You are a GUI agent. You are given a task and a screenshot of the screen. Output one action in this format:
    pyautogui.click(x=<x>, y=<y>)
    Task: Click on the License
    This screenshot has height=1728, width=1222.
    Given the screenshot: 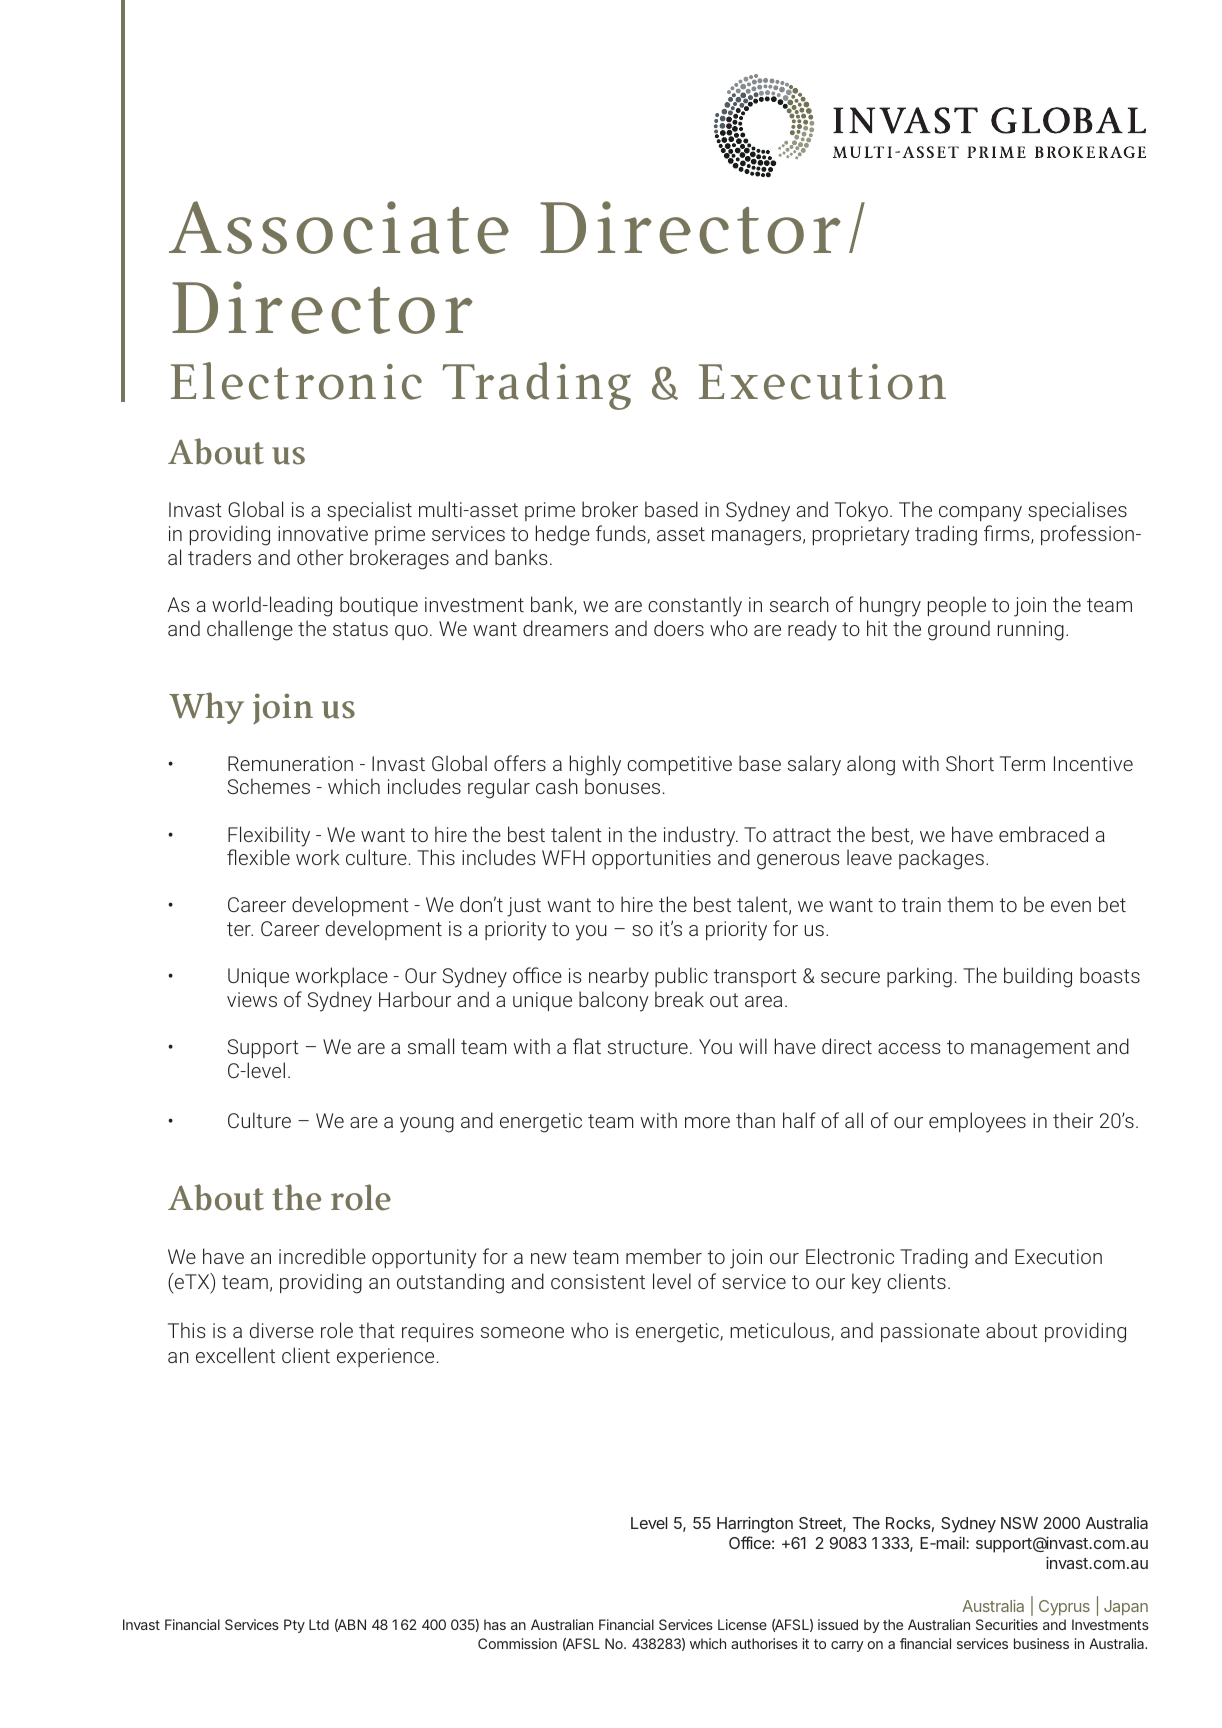 What is the action you would take?
    pyautogui.click(x=742, y=1624)
